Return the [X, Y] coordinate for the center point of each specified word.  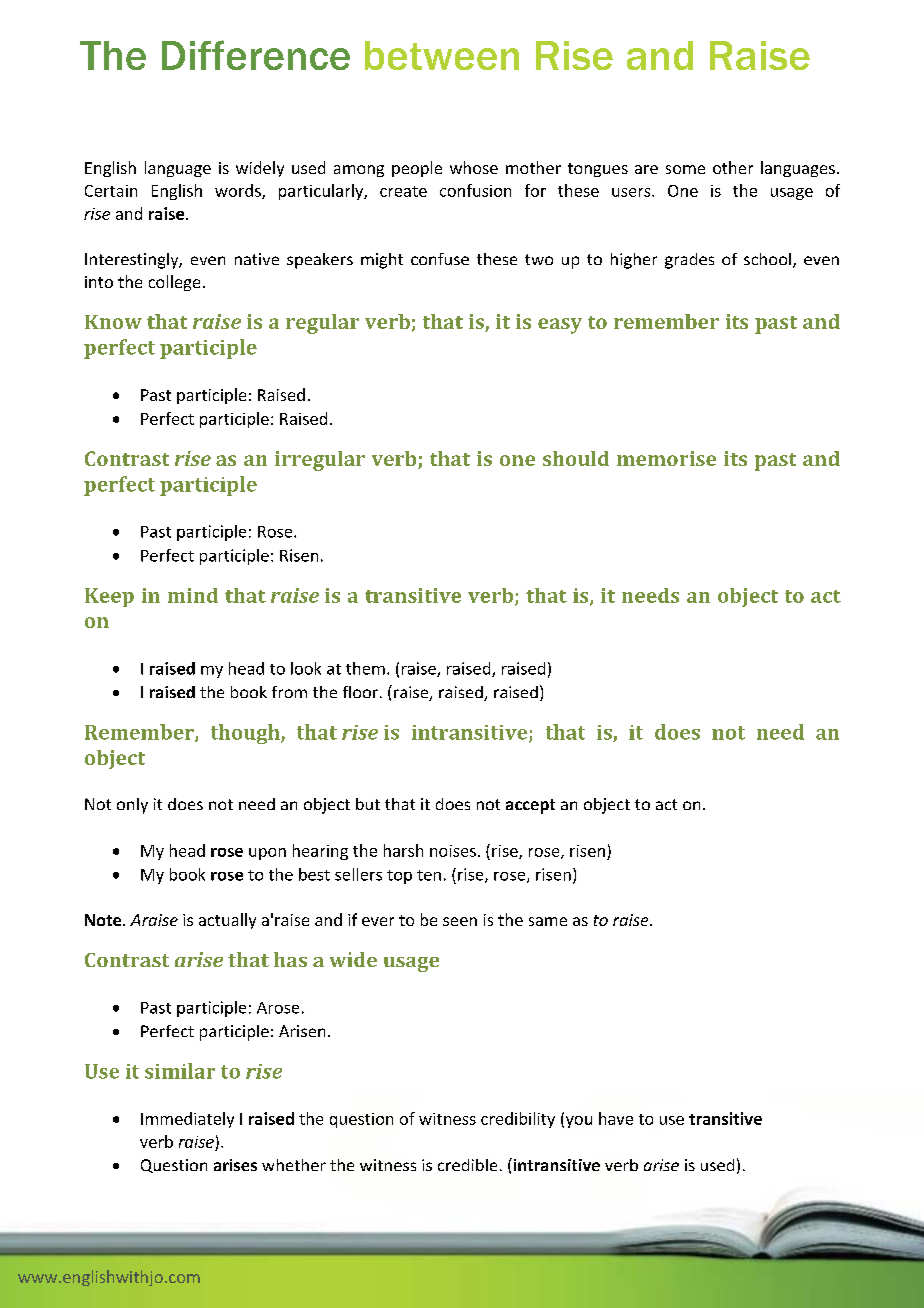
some [685, 169]
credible [467, 1165]
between [442, 55]
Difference [256, 55]
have [616, 1118]
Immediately [187, 1120]
